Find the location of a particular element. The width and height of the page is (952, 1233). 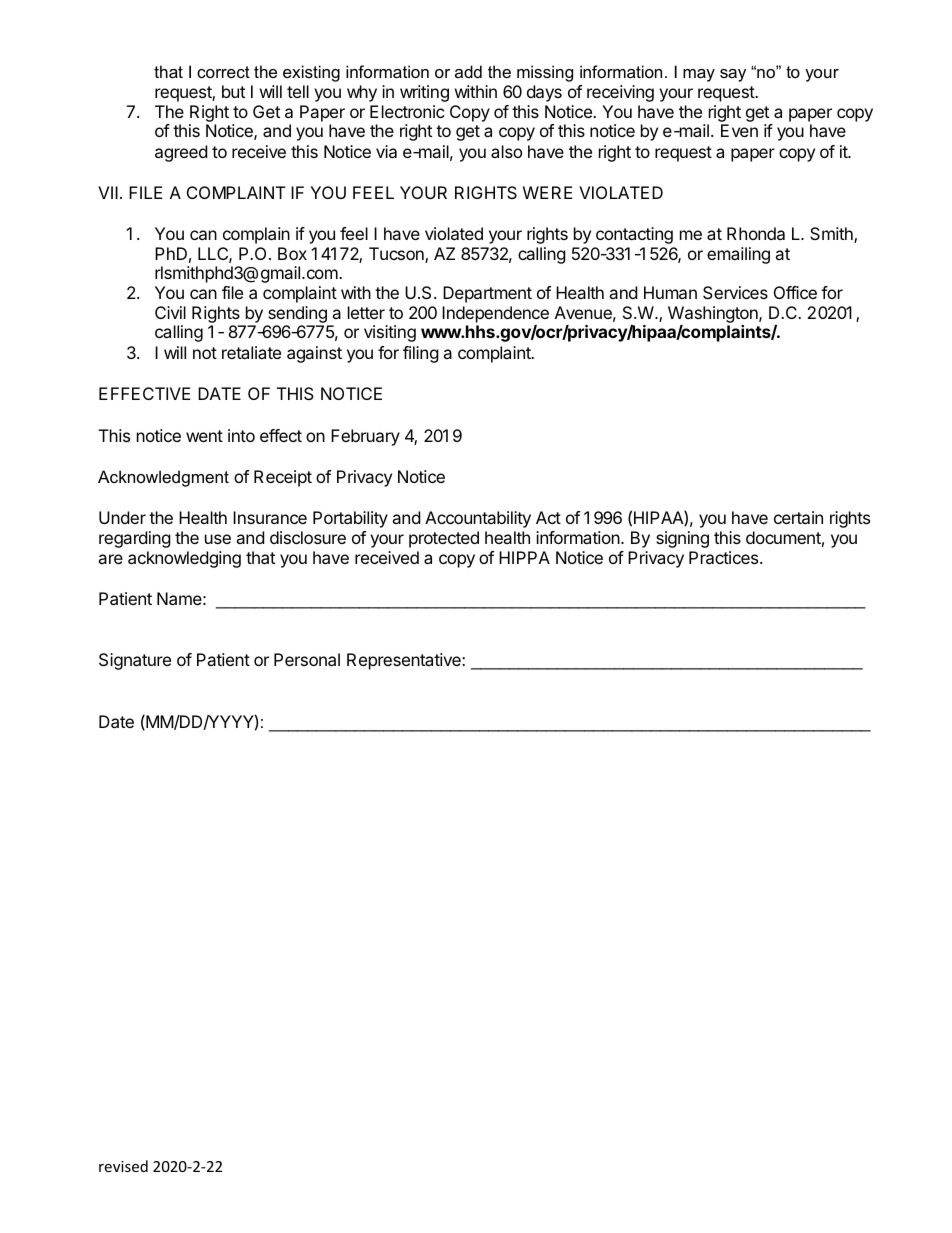

Signature is located at coordinates (135, 661).
